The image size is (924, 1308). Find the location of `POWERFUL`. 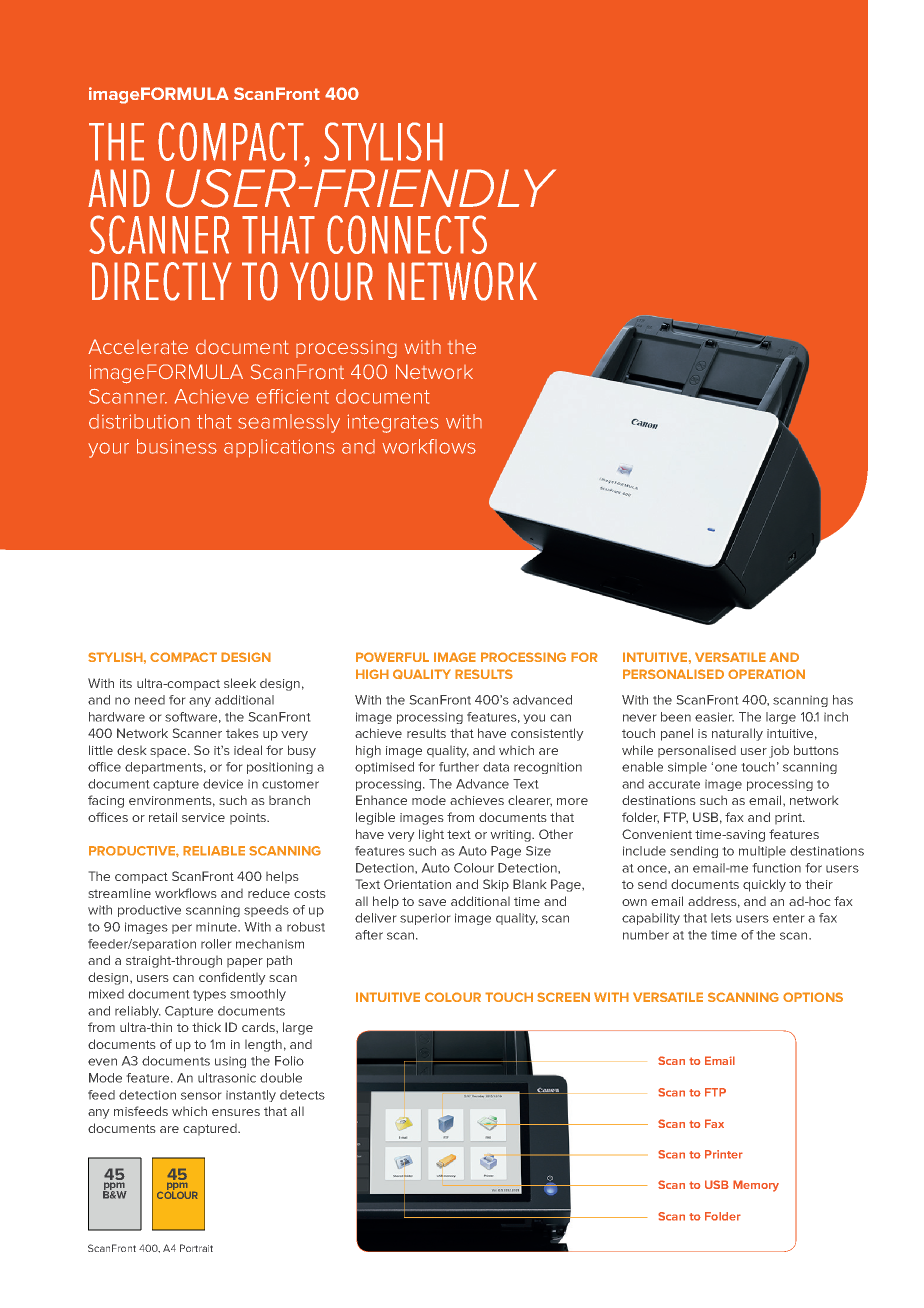

POWERFUL is located at coordinates (392, 657).
